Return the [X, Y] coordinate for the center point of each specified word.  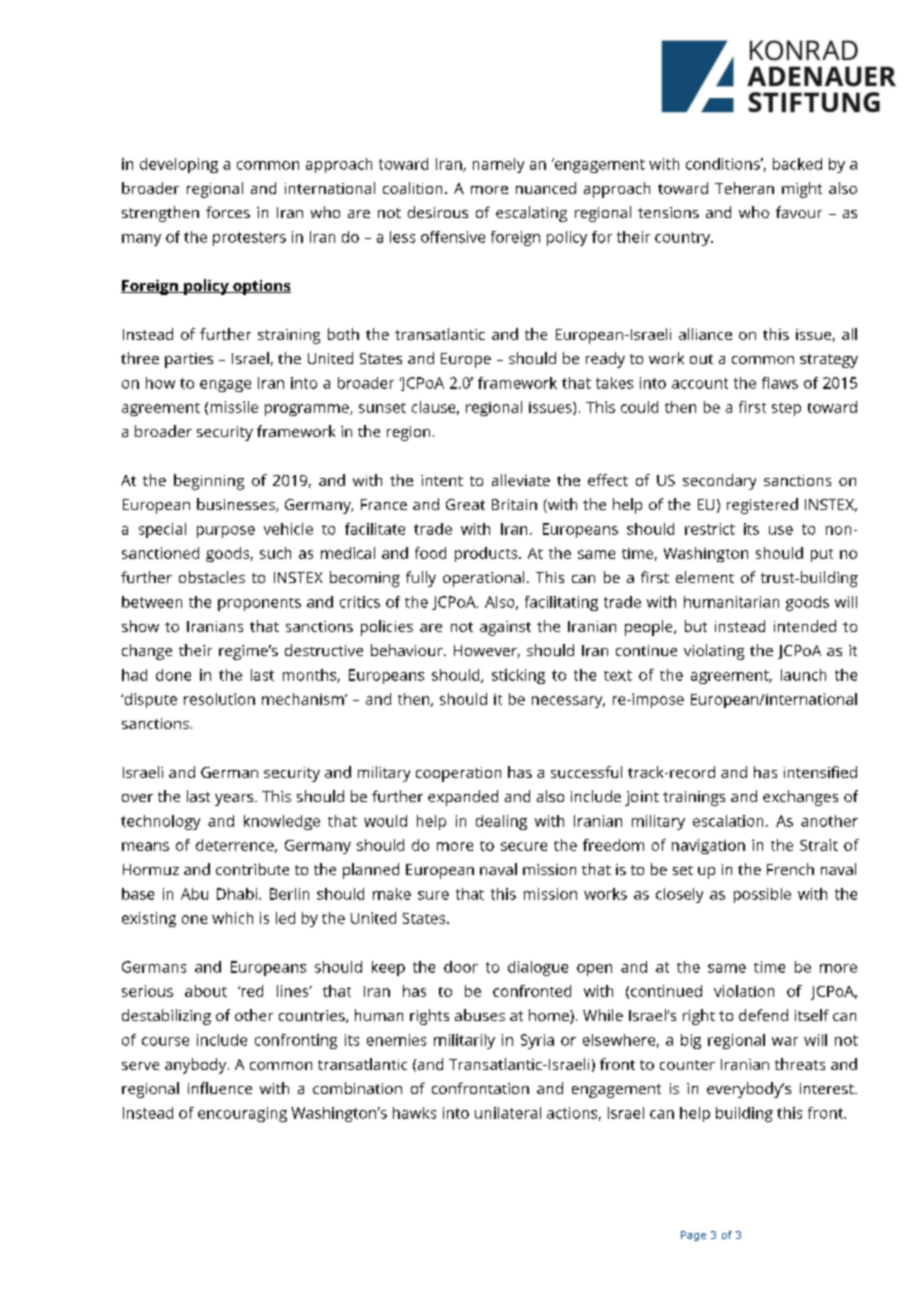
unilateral [508, 1113]
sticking [518, 676]
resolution [219, 699]
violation [744, 991]
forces [228, 212]
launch [803, 675]
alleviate [521, 480]
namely [498, 165]
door [461, 967]
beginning [209, 482]
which [232, 918]
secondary [719, 482]
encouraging [242, 1114]
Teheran [744, 188]
